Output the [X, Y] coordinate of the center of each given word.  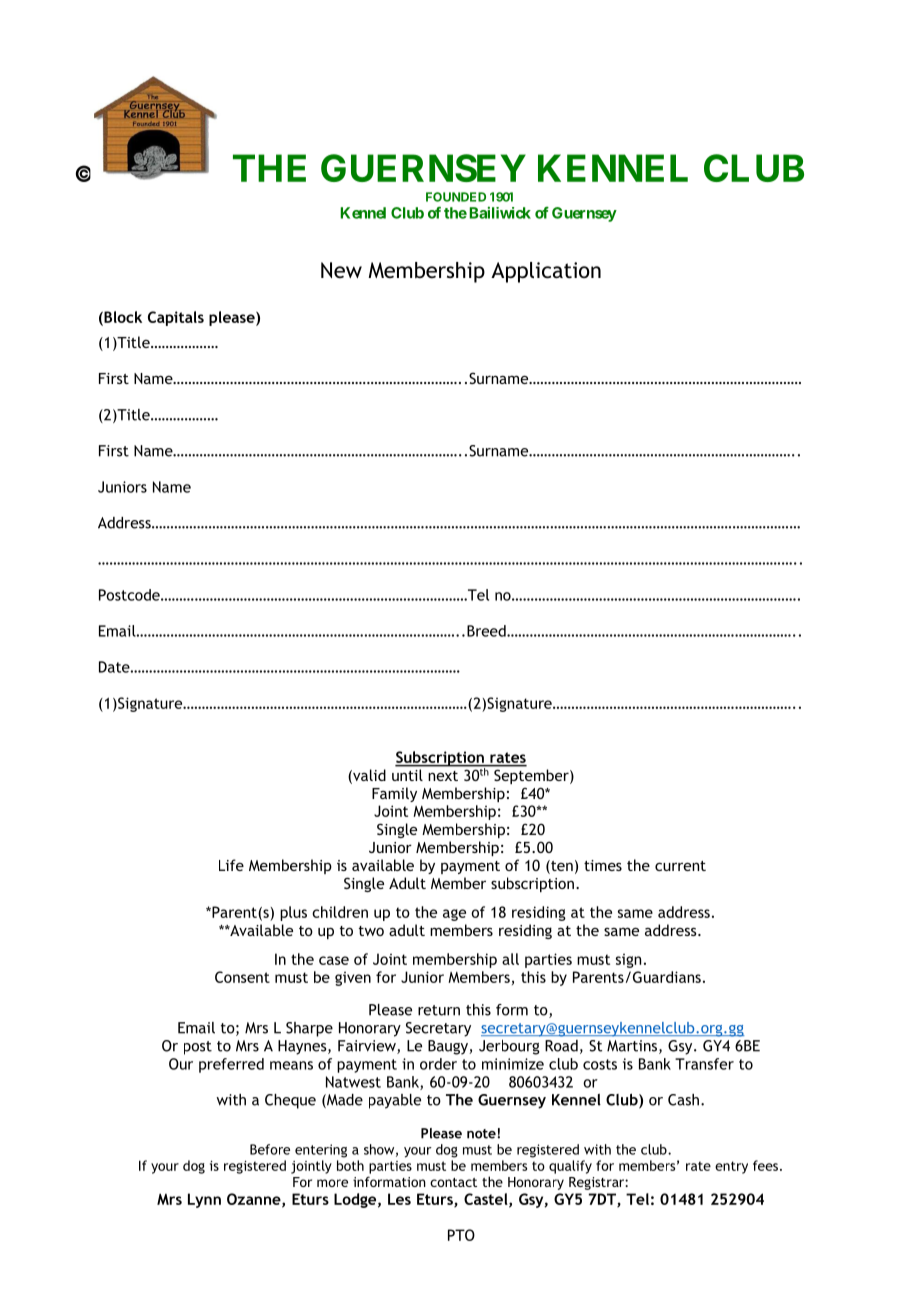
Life [231, 865]
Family [394, 794]
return [439, 1010]
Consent [242, 977]
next [443, 776]
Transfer [704, 1064]
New [341, 270]
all [510, 959]
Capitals [176, 318]
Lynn [204, 1200]
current [680, 866]
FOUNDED [456, 197]
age [454, 915]
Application [546, 272]
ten [561, 867]
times [603, 865]
